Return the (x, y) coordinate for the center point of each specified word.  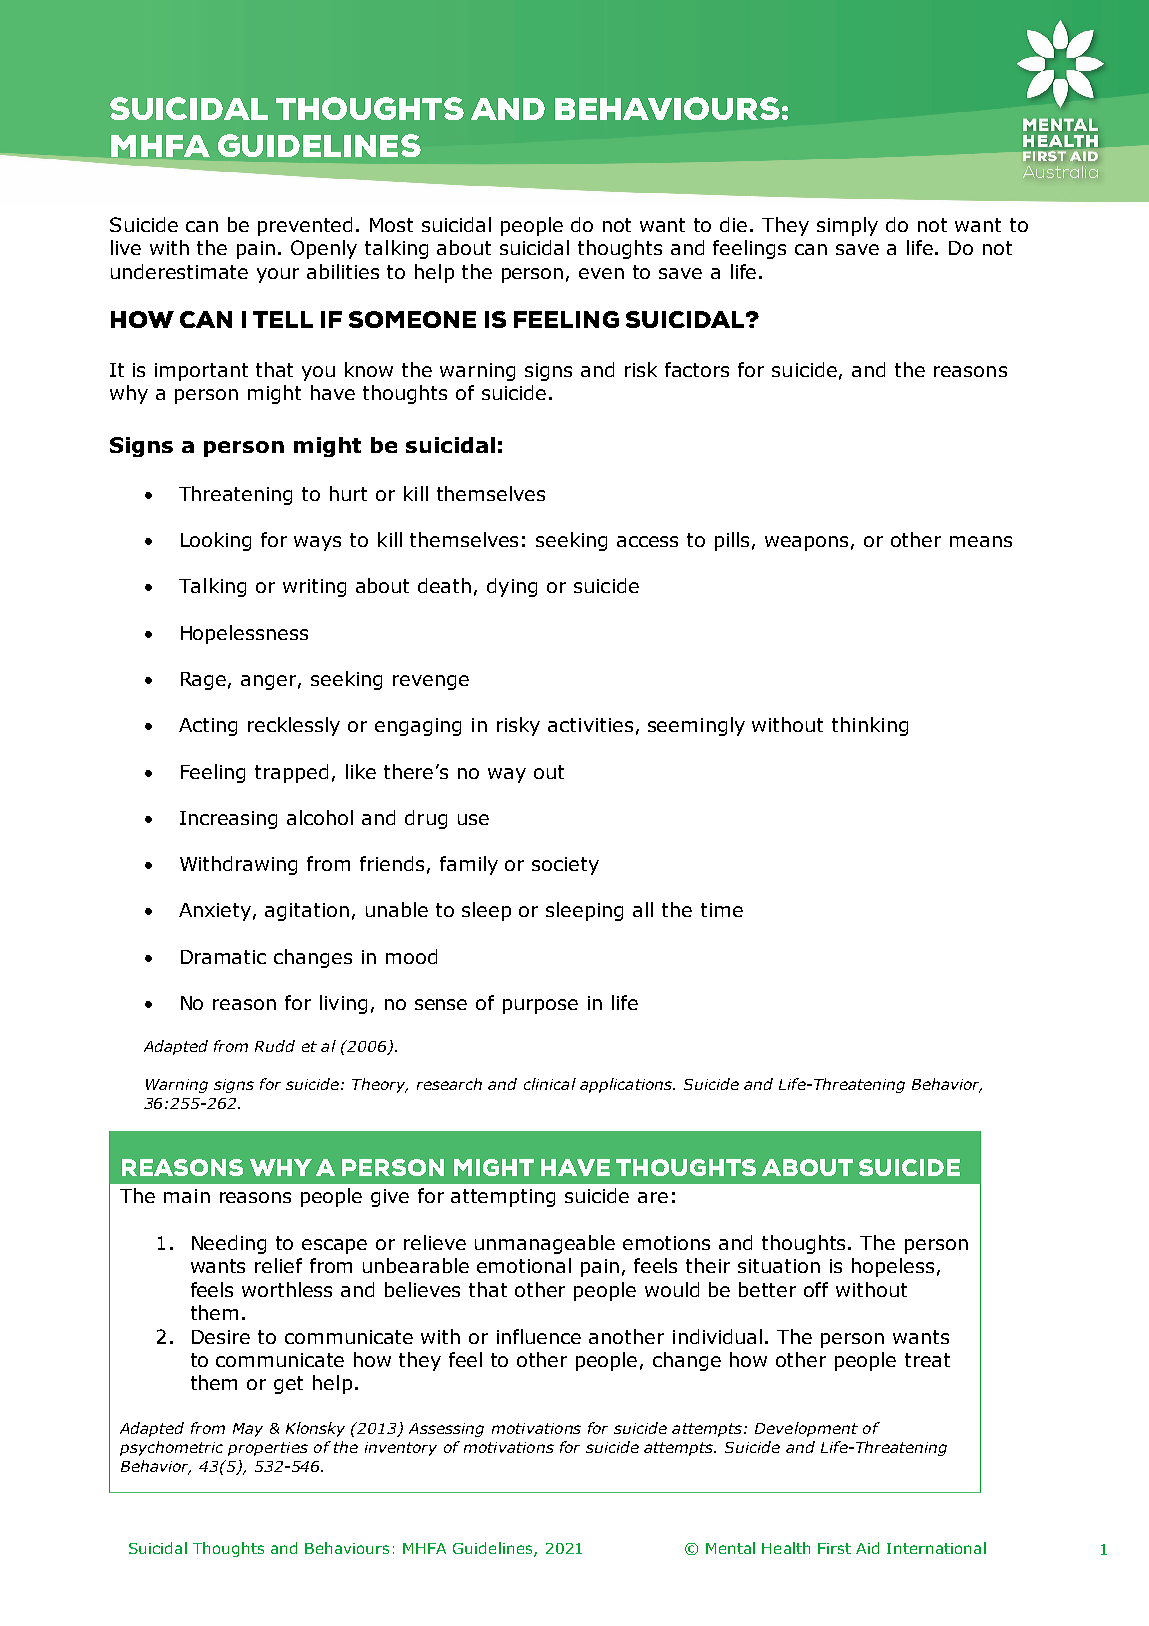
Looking (216, 541)
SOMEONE (412, 319)
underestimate (179, 271)
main (187, 1196)
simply (847, 226)
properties (268, 1449)
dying (512, 587)
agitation (307, 912)
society (565, 866)
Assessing (446, 1430)
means (981, 541)
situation (779, 1266)
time (722, 910)
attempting (503, 1198)
